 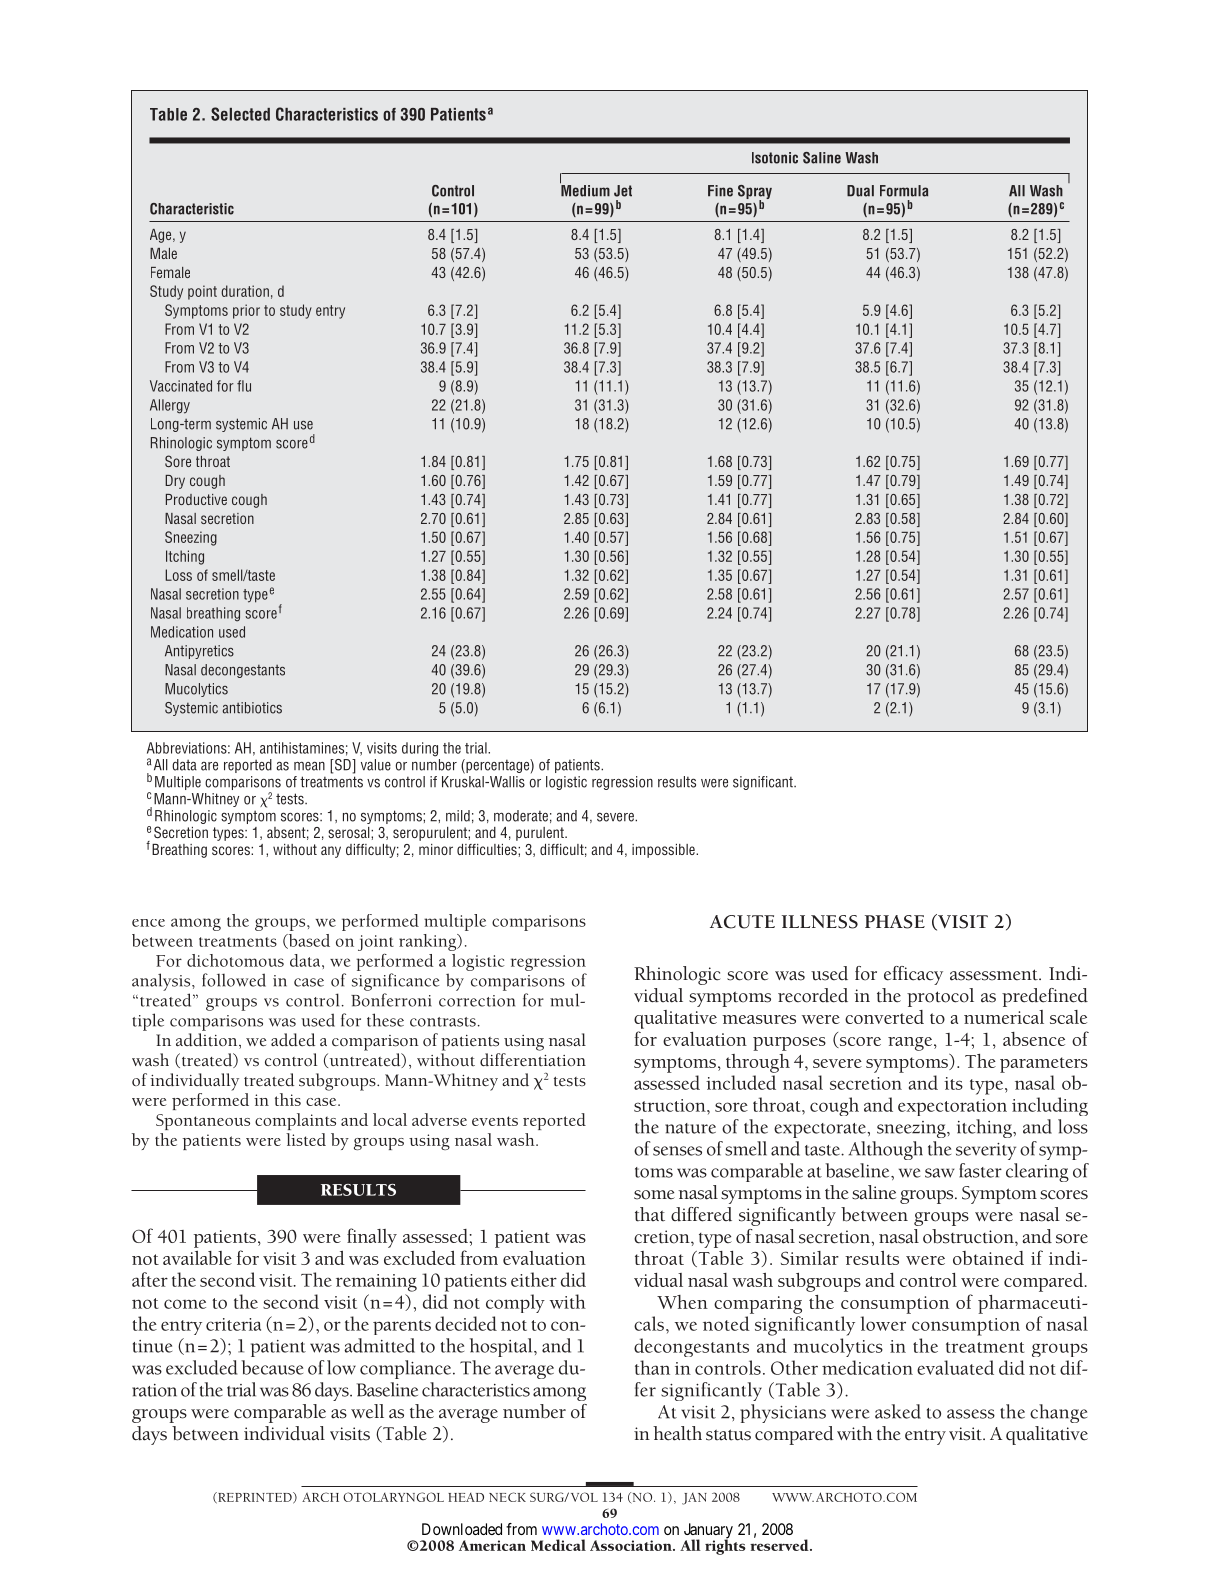 I want to click on impossible, so click(x=664, y=851).
